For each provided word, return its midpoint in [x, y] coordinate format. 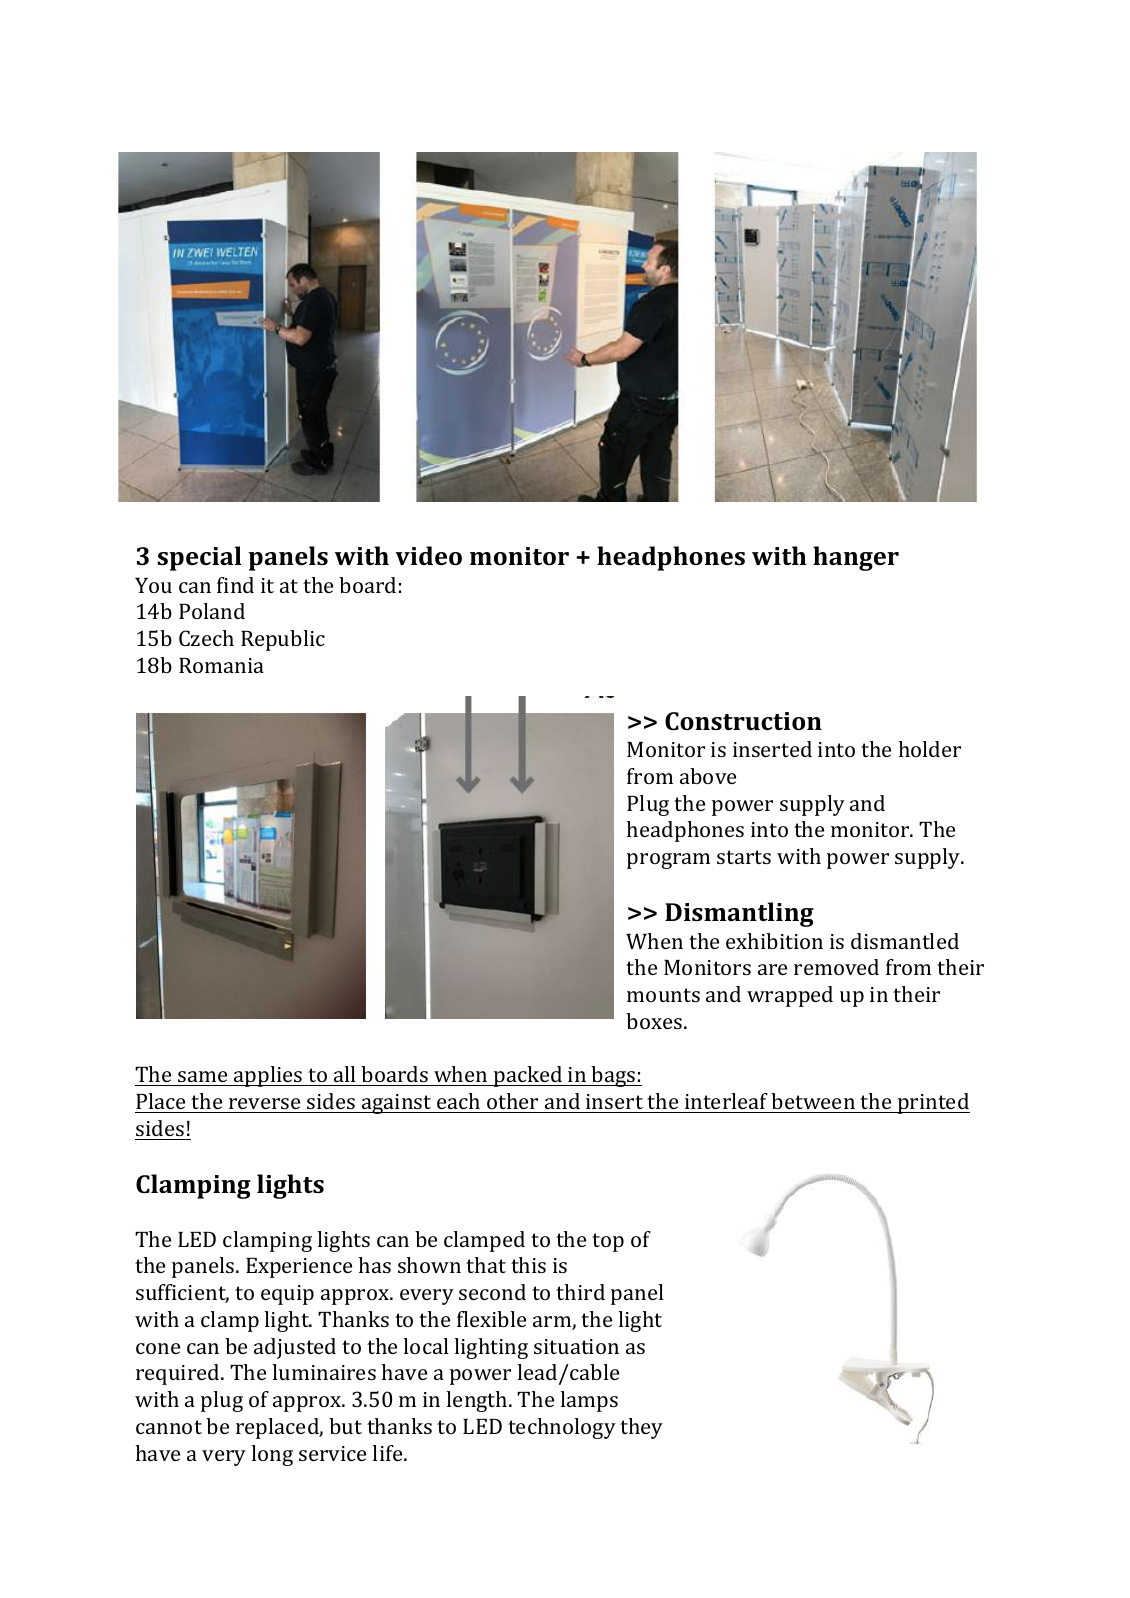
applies [268, 1076]
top [608, 1242]
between [813, 1101]
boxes [655, 1021]
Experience [299, 1268]
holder [930, 749]
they [641, 1428]
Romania [221, 665]
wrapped [790, 996]
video [428, 555]
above [708, 776]
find [235, 585]
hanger [856, 558]
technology [562, 1428]
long [272, 1455]
